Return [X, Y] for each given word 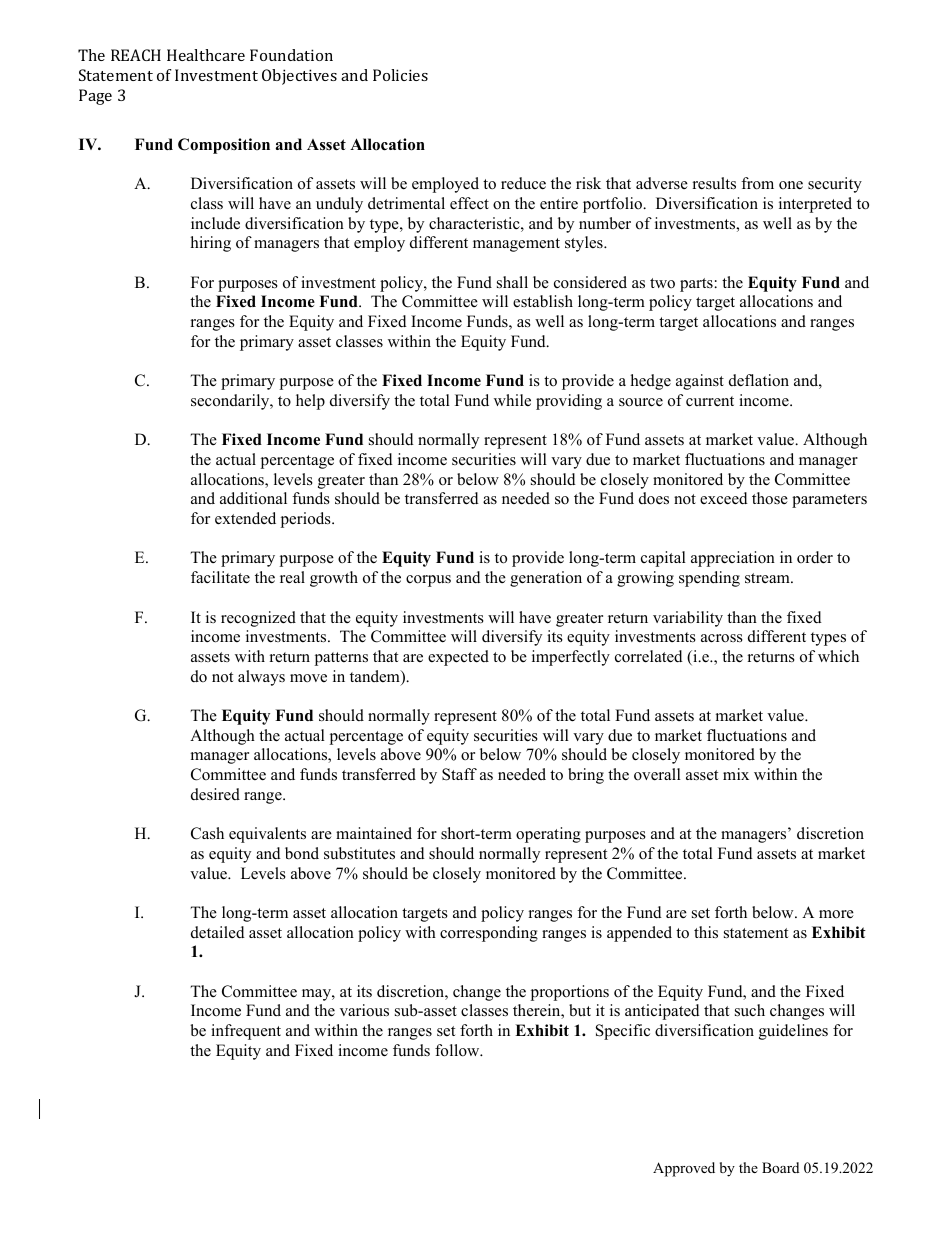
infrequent [246, 1032]
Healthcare [206, 55]
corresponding [489, 934]
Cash [207, 833]
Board [780, 1167]
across [722, 638]
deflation [759, 380]
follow [458, 1050]
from [757, 183]
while [512, 400]
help [310, 402]
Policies [400, 75]
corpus [428, 581]
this [706, 932]
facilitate [220, 577]
